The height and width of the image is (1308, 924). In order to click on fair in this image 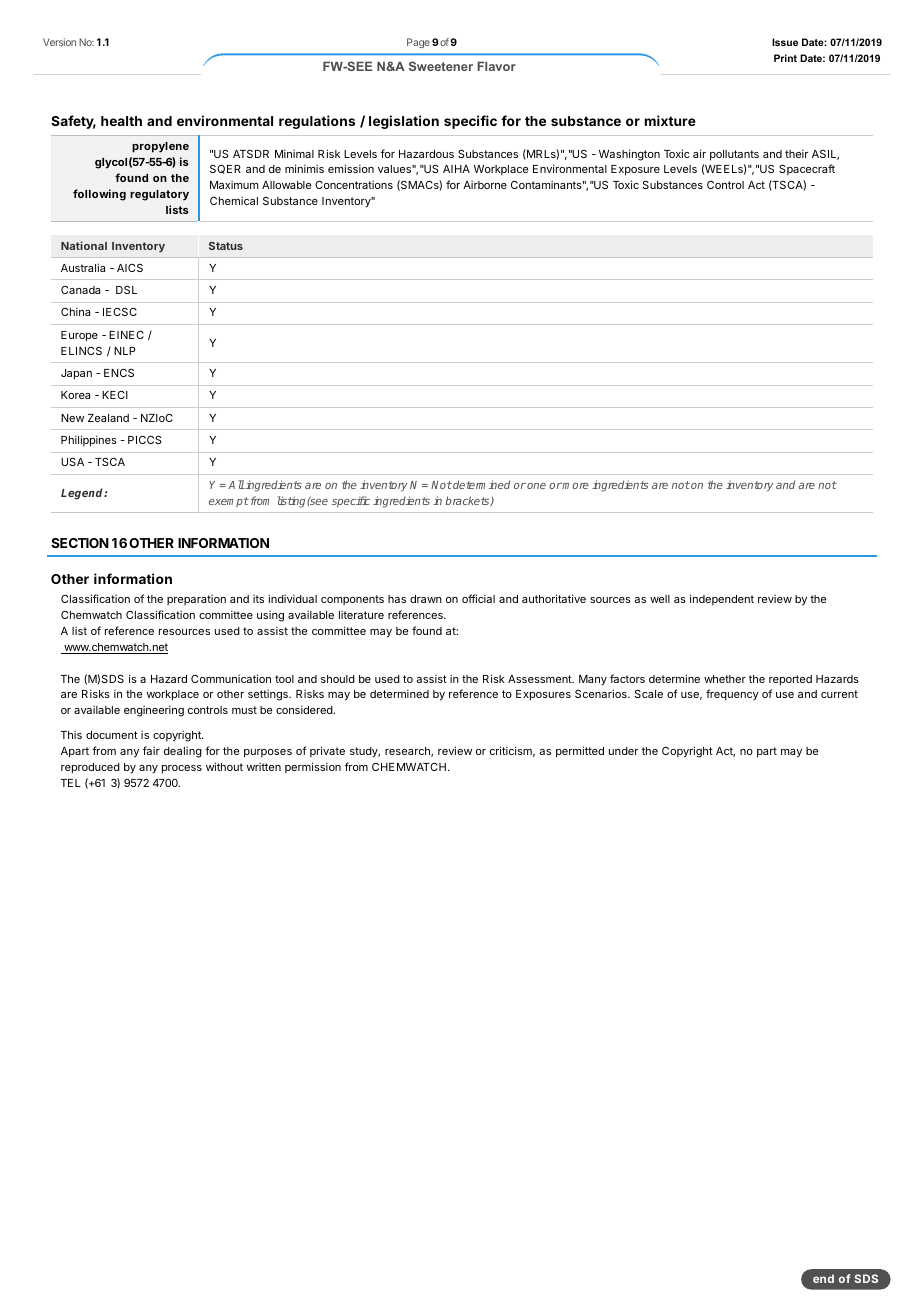, I will do `click(151, 750)`.
